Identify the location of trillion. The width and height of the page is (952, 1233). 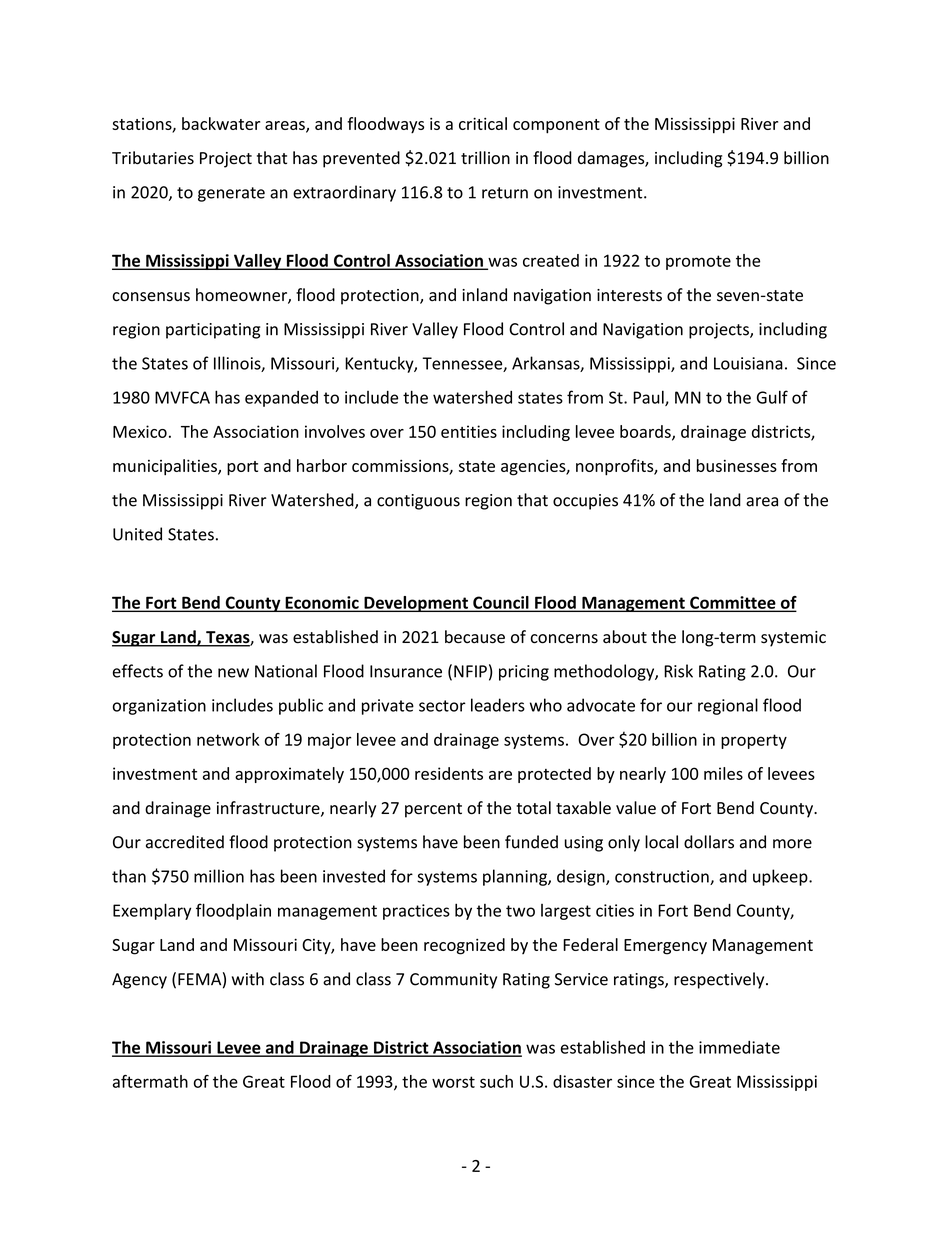
(485, 158).
